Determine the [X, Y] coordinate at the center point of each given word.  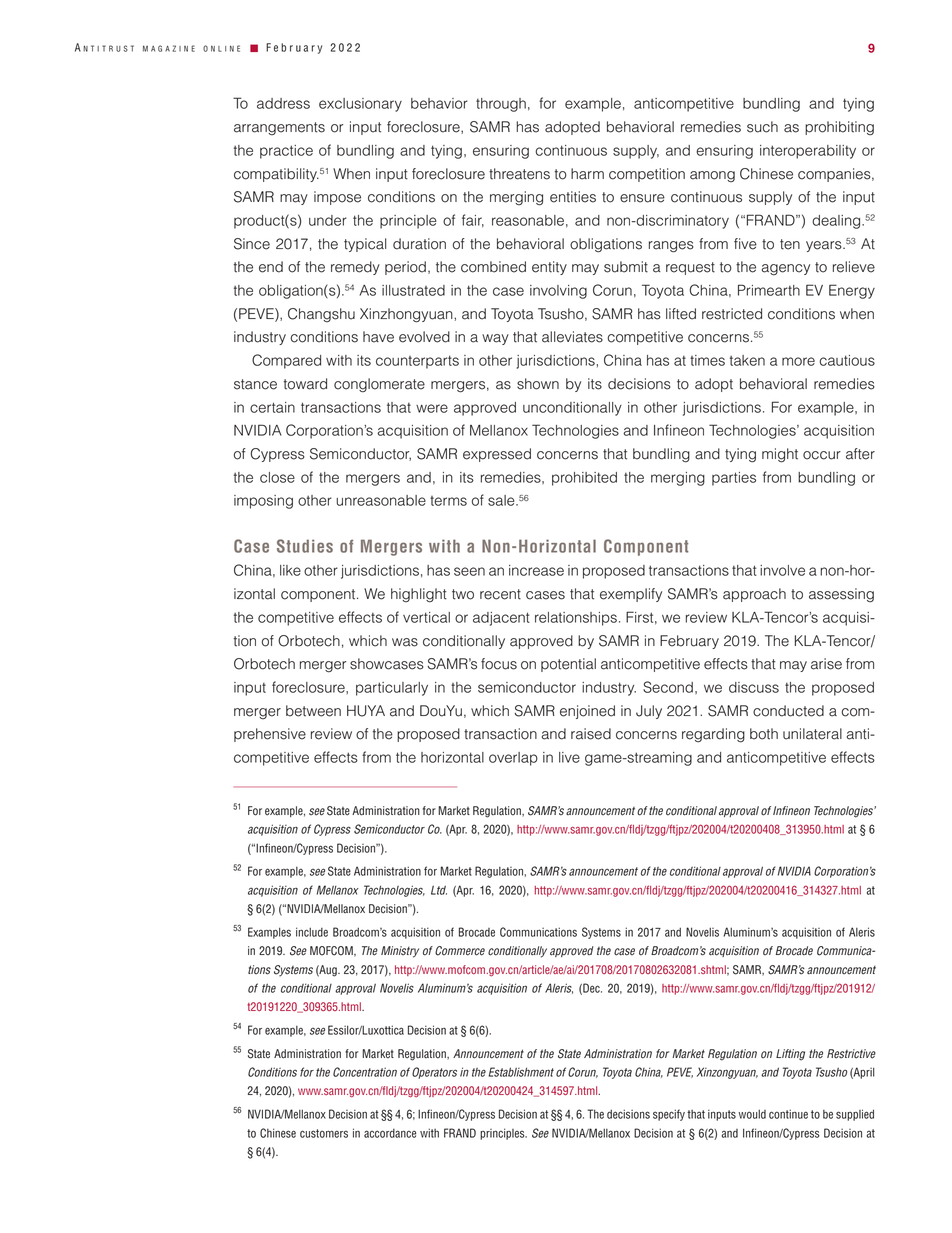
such [762, 127]
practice [286, 152]
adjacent [501, 619]
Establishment [521, 1072]
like [290, 570]
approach [754, 595]
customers [324, 1133]
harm [587, 174]
